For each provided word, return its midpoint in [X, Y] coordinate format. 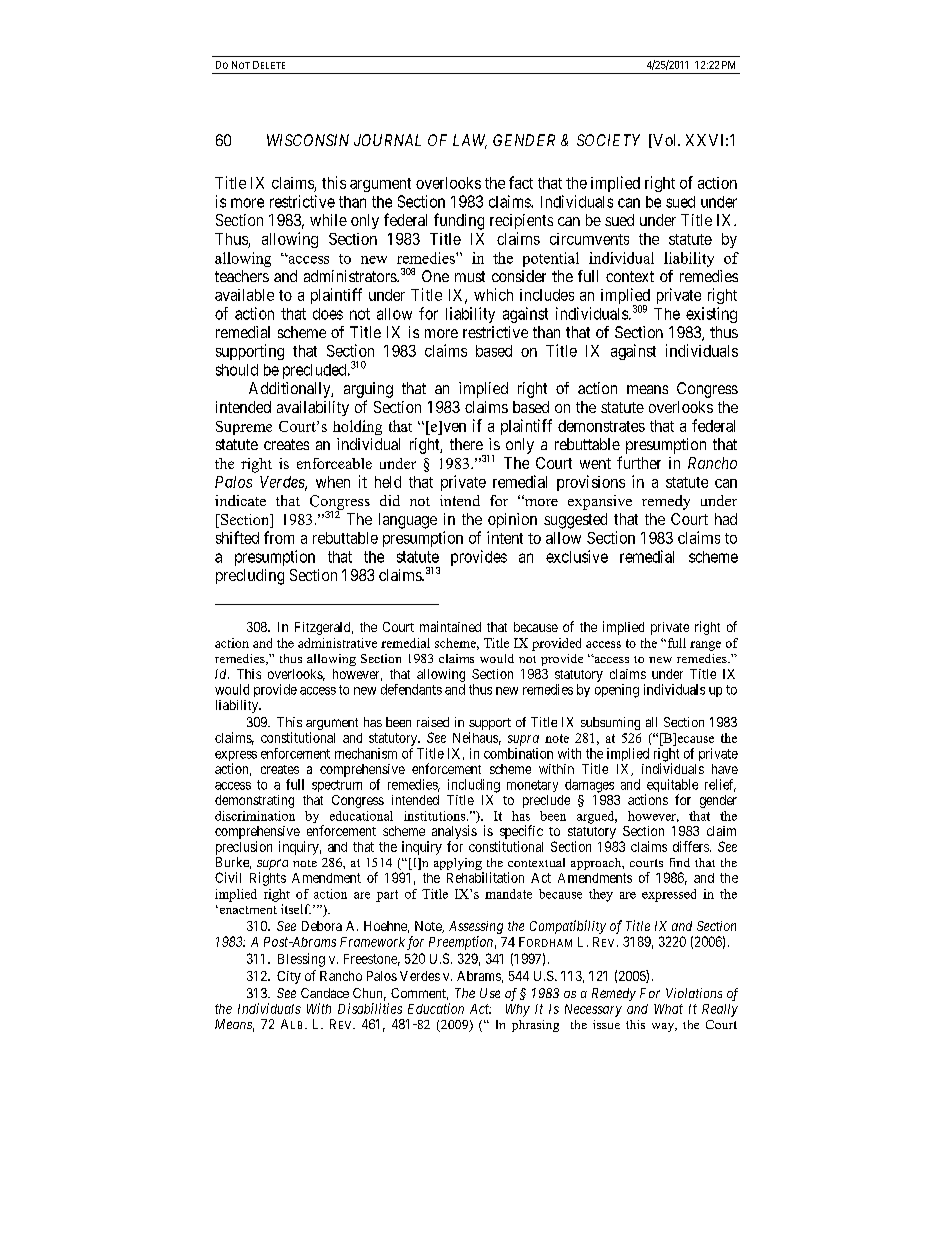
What [668, 1009]
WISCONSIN [308, 140]
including [474, 786]
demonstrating [254, 801]
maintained [450, 626]
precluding [250, 577]
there [466, 444]
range [705, 646]
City [289, 977]
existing [711, 315]
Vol [665, 141]
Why [518, 1010]
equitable [671, 787]
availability [313, 408]
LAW [470, 141]
